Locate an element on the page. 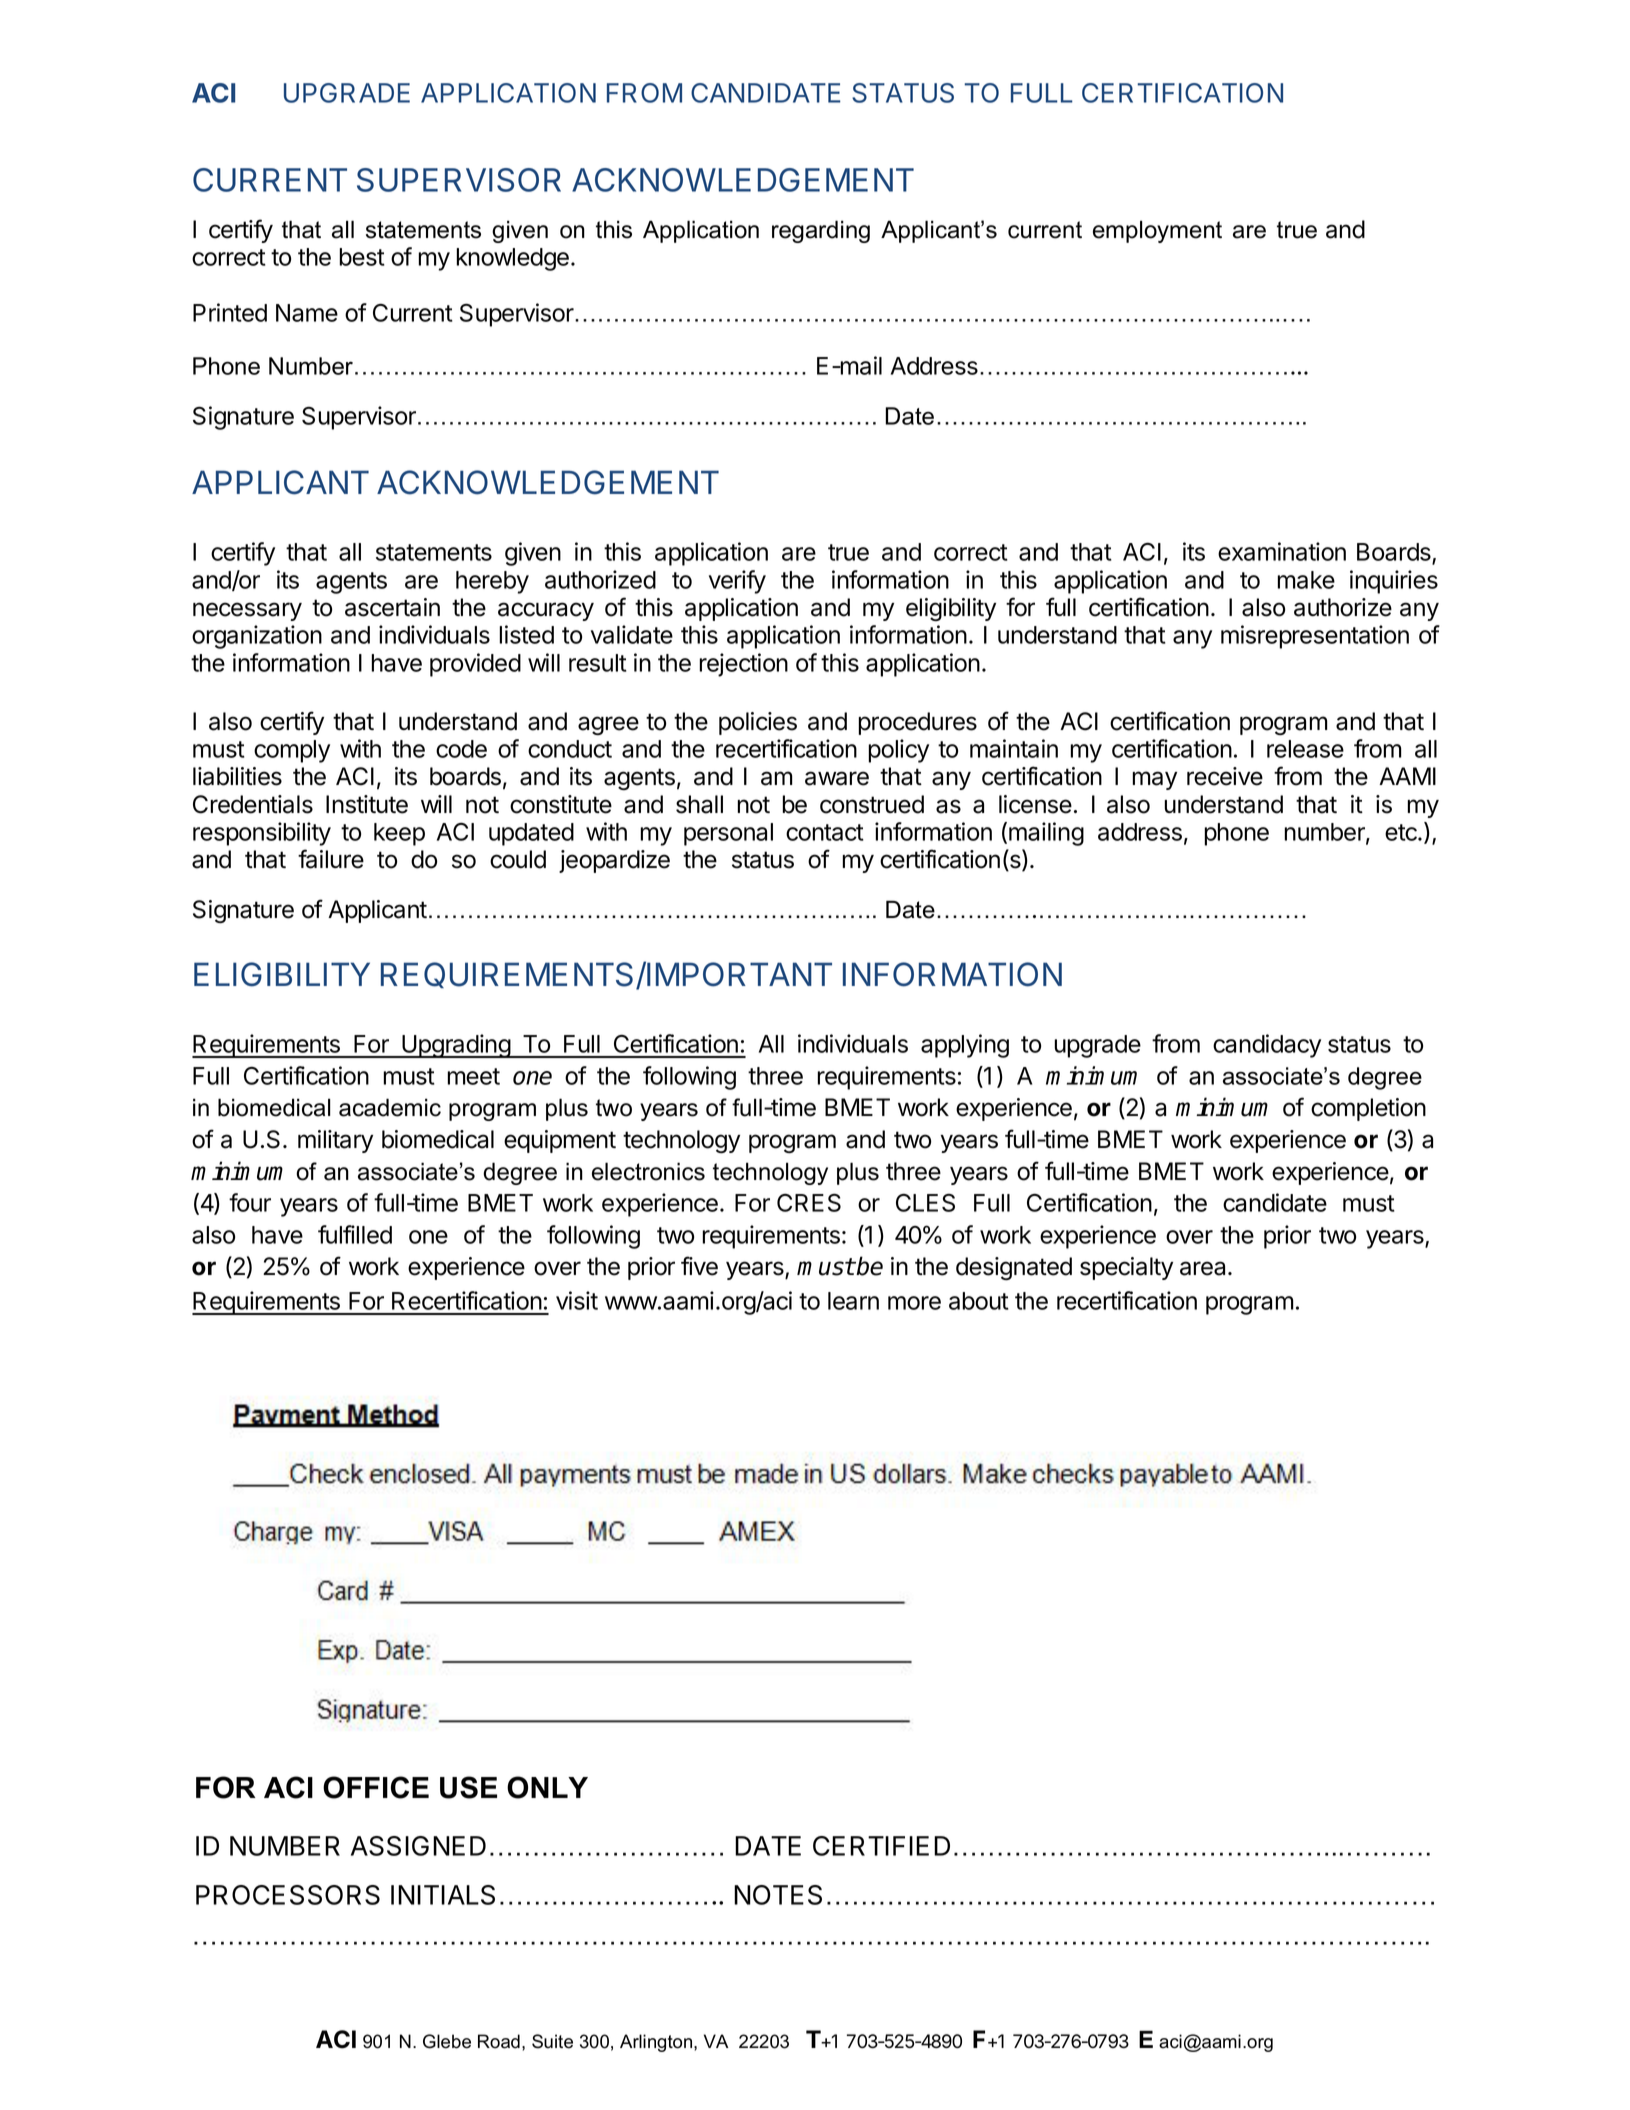 Image resolution: width=1630 pixels, height=2110 pixels. OFFICE is located at coordinates (376, 1787).
